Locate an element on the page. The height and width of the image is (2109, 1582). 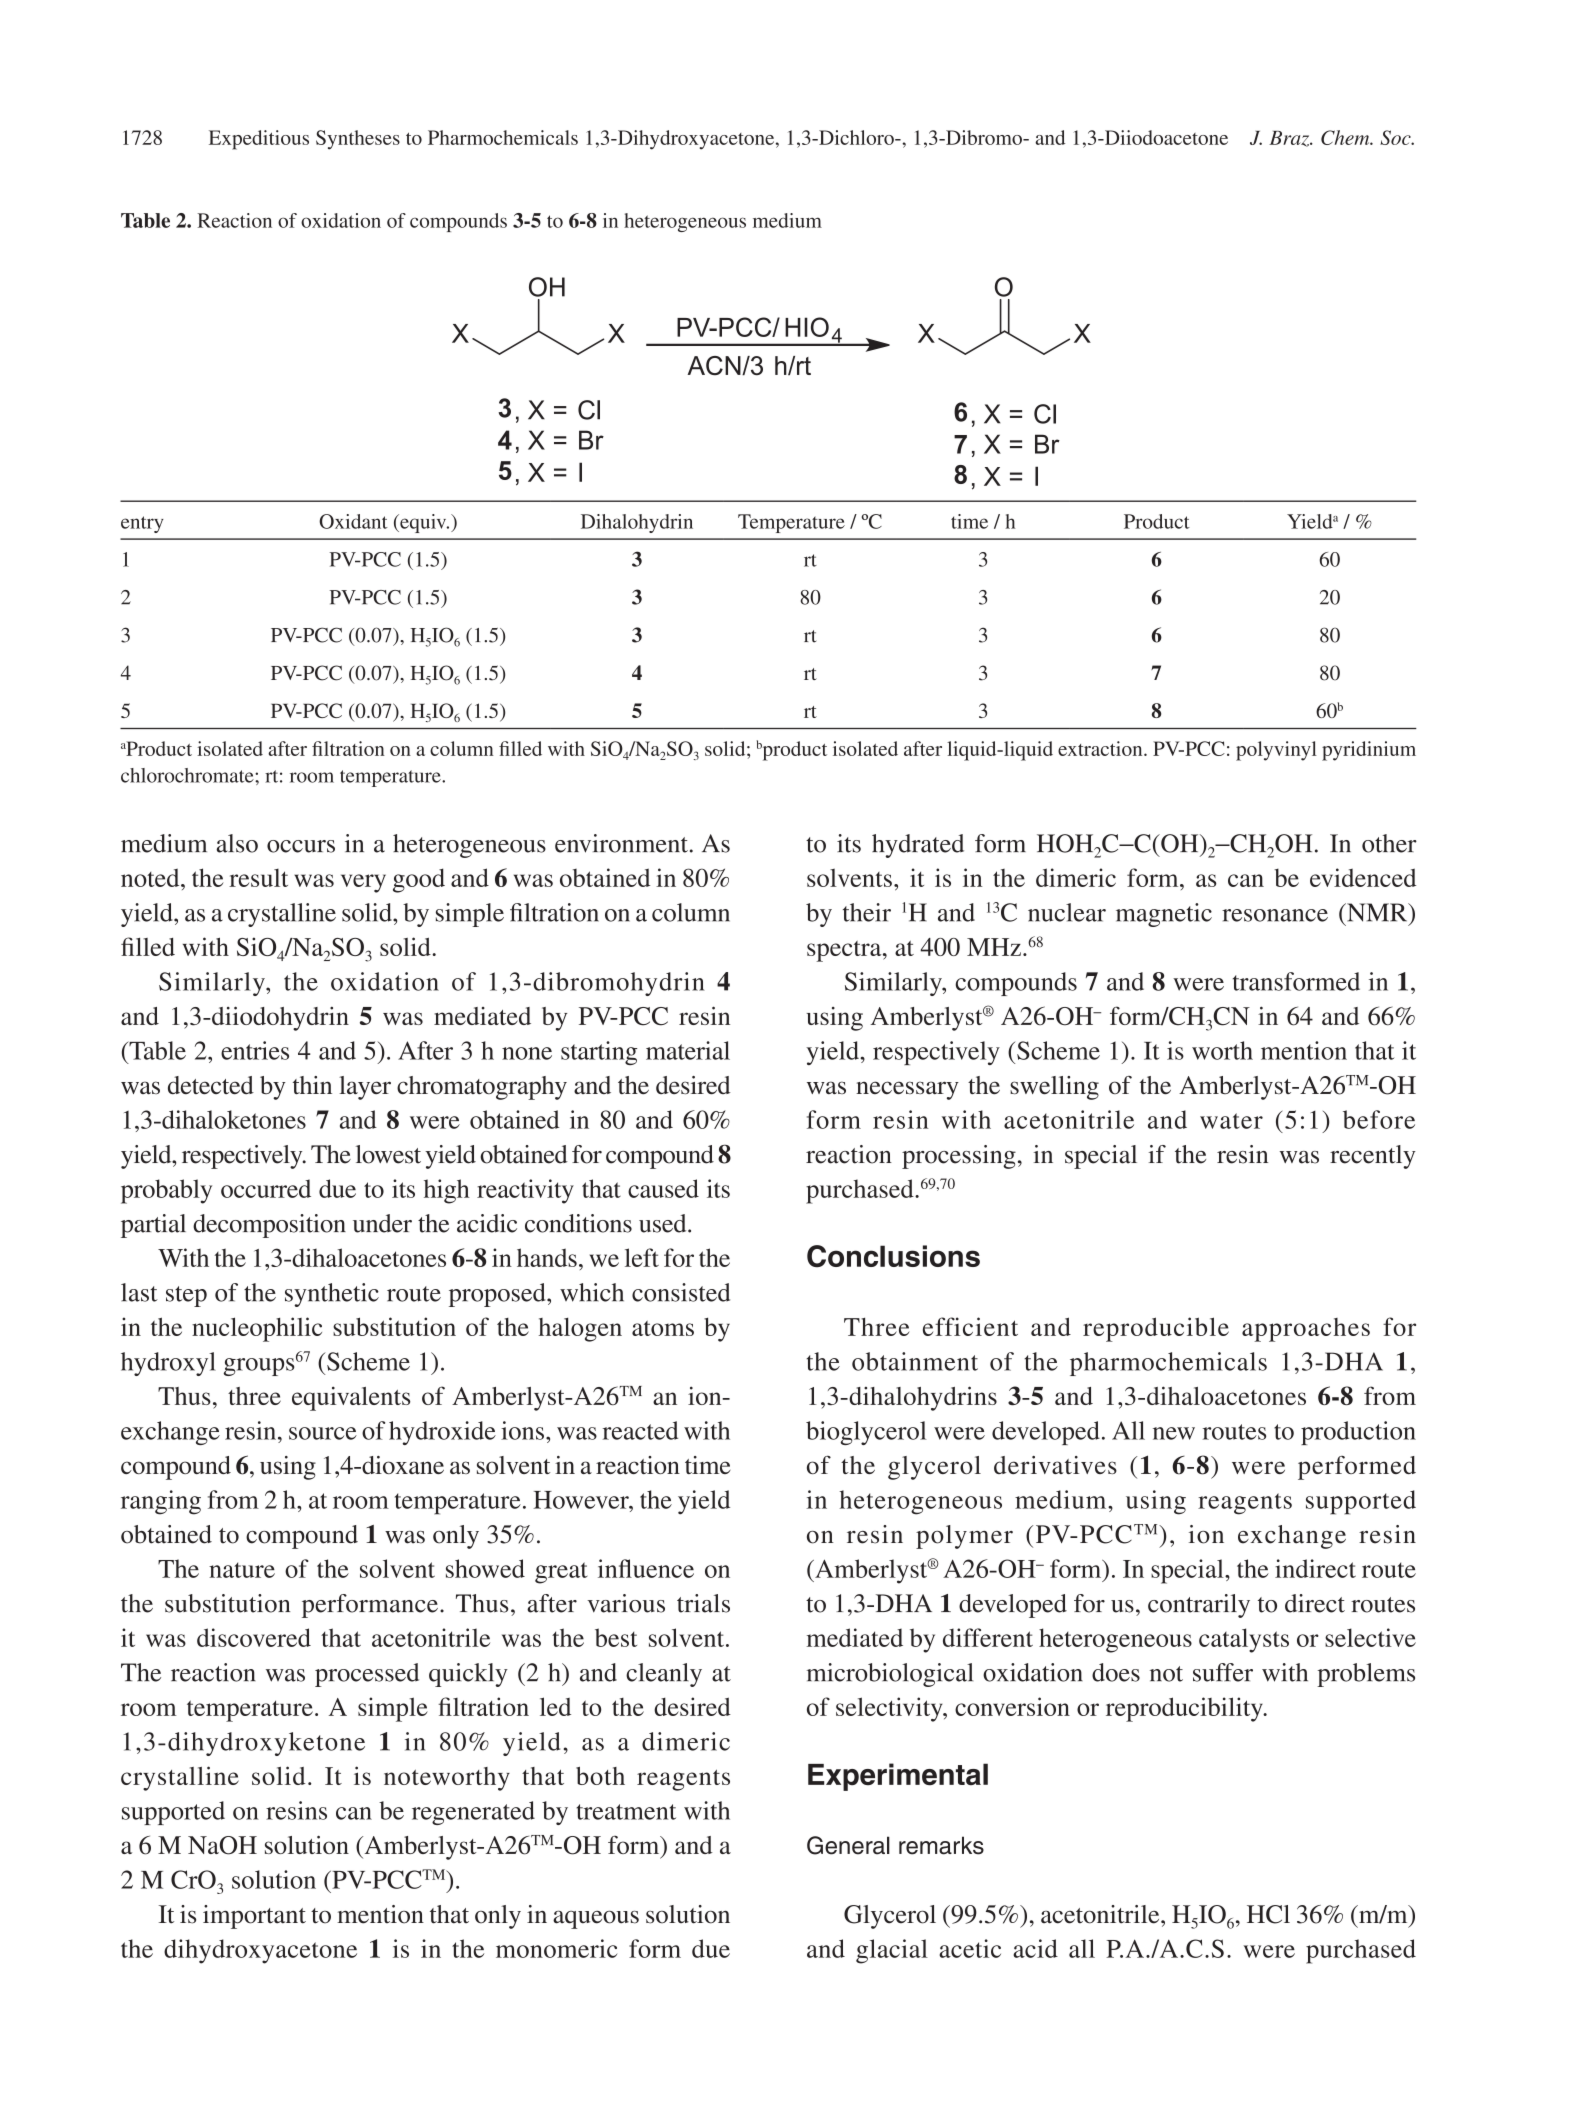
Expeditious is located at coordinates (259, 140).
